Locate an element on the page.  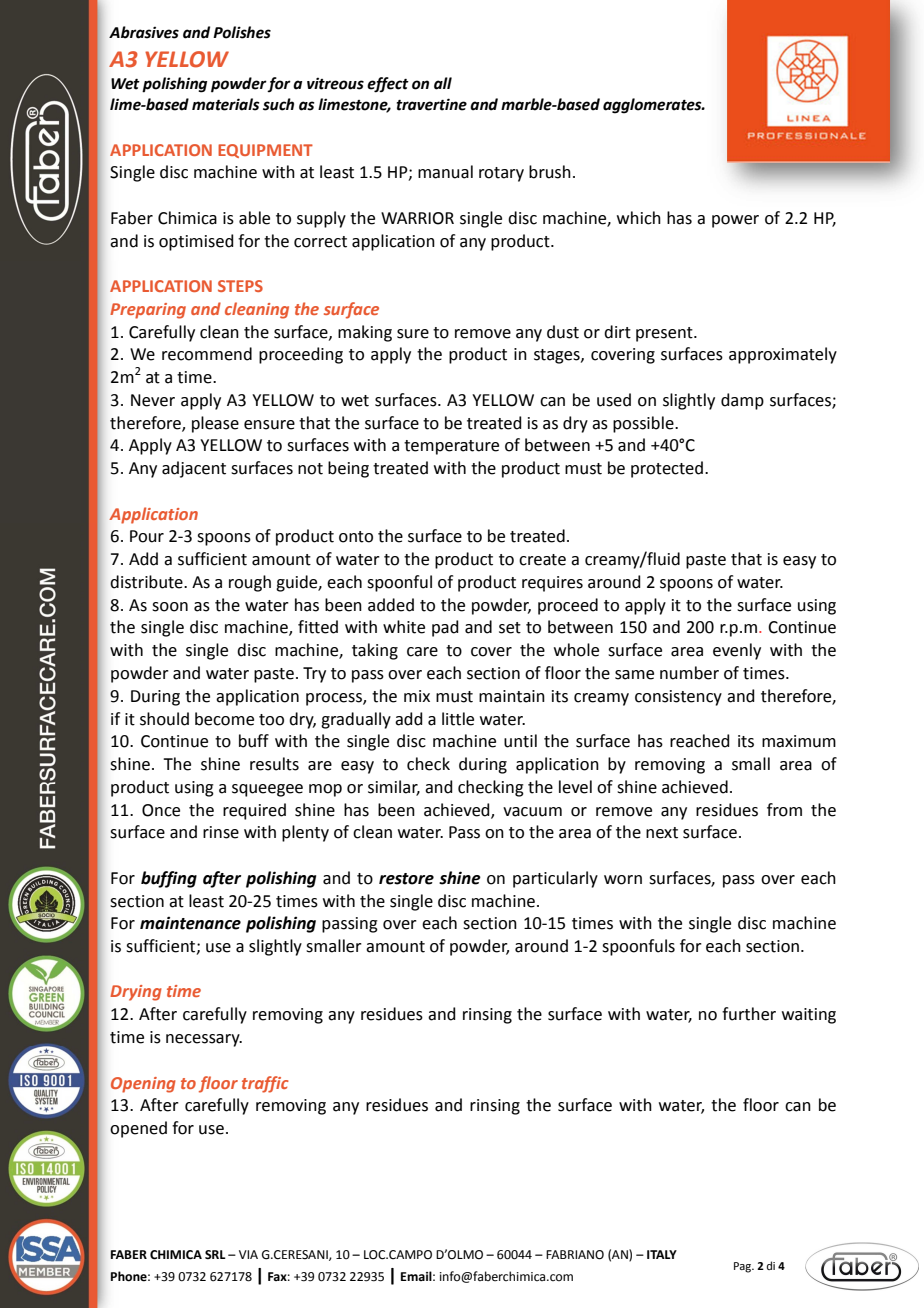
Pag is located at coordinates (743, 1267).
